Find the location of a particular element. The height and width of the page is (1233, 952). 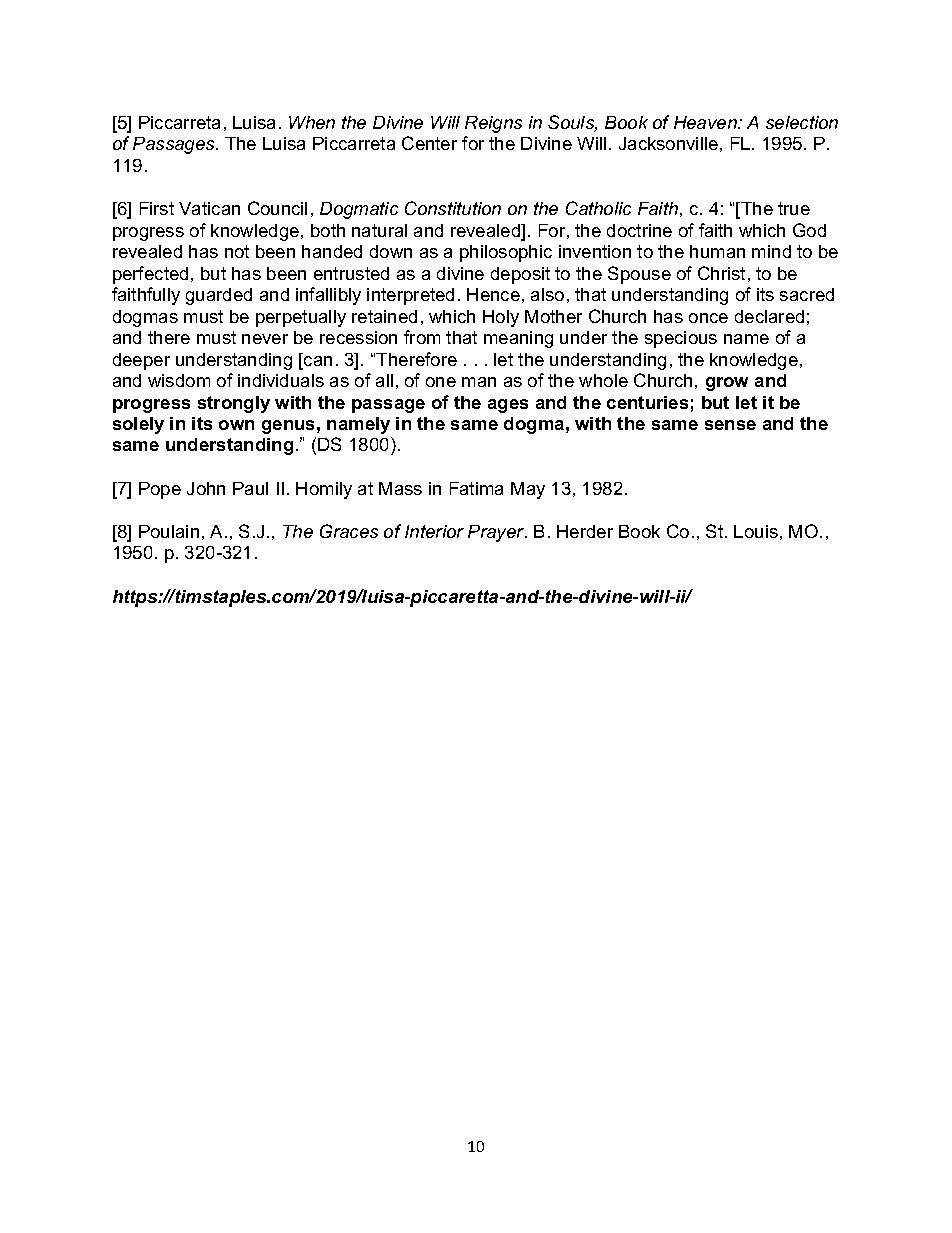

strongly is located at coordinates (234, 404).
